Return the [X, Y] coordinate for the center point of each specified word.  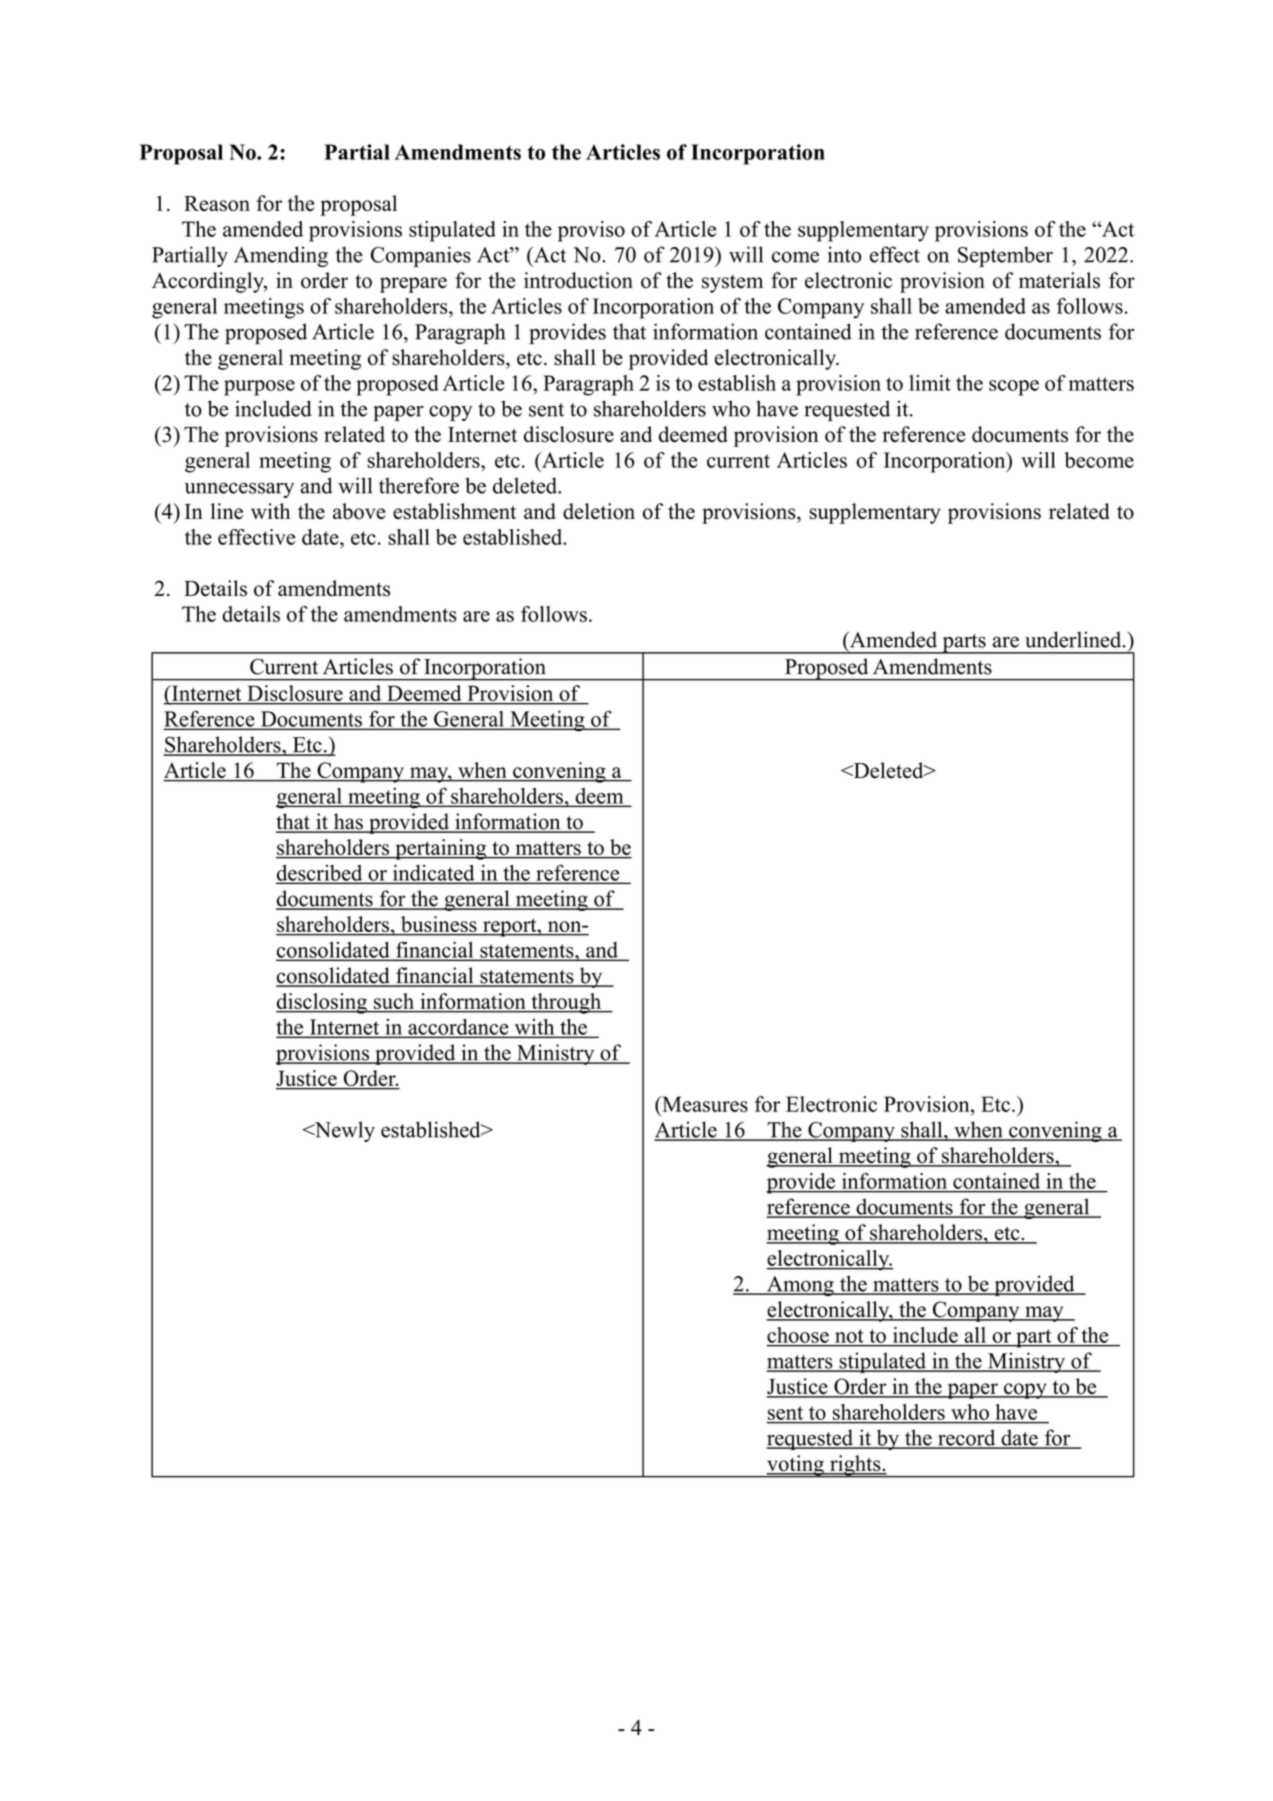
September [1005, 256]
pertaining [441, 849]
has [348, 822]
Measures [704, 1104]
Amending [281, 256]
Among [800, 1286]
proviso [591, 231]
